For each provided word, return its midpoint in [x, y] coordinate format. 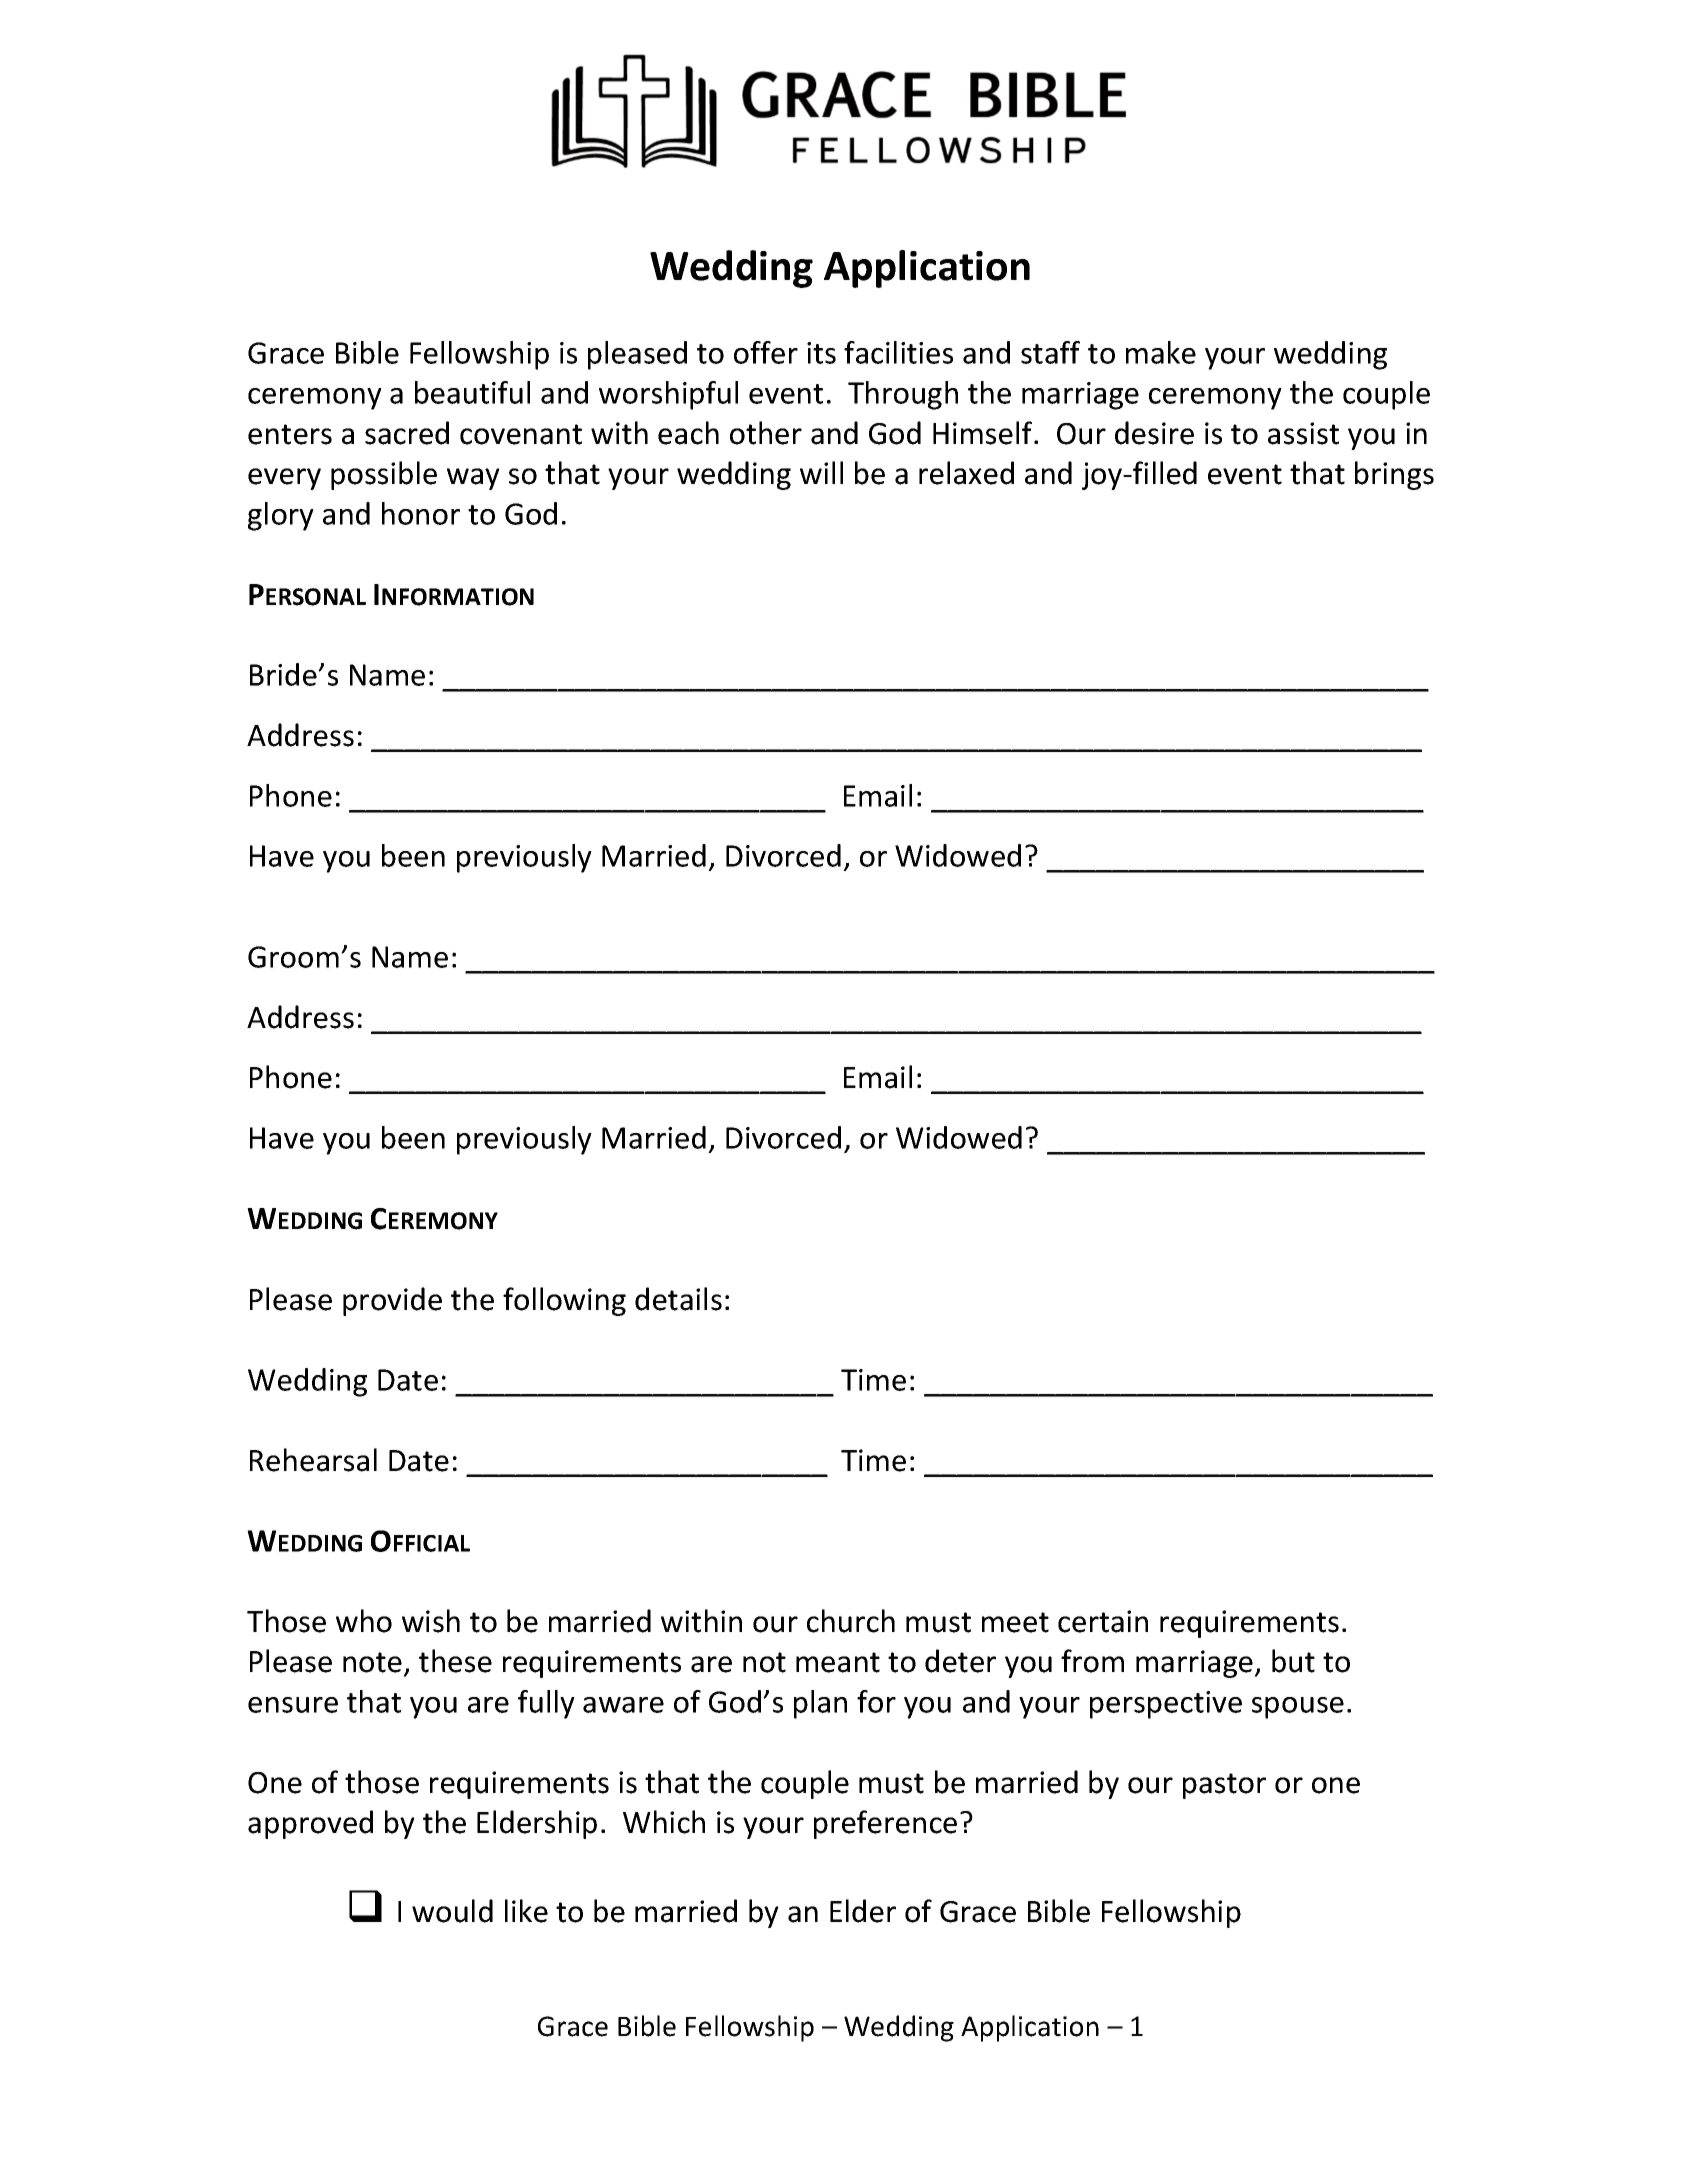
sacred [407, 433]
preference [885, 1824]
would [452, 1911]
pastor [1224, 1786]
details [678, 1299]
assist [1303, 433]
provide [392, 1301]
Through [903, 395]
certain [1103, 1621]
